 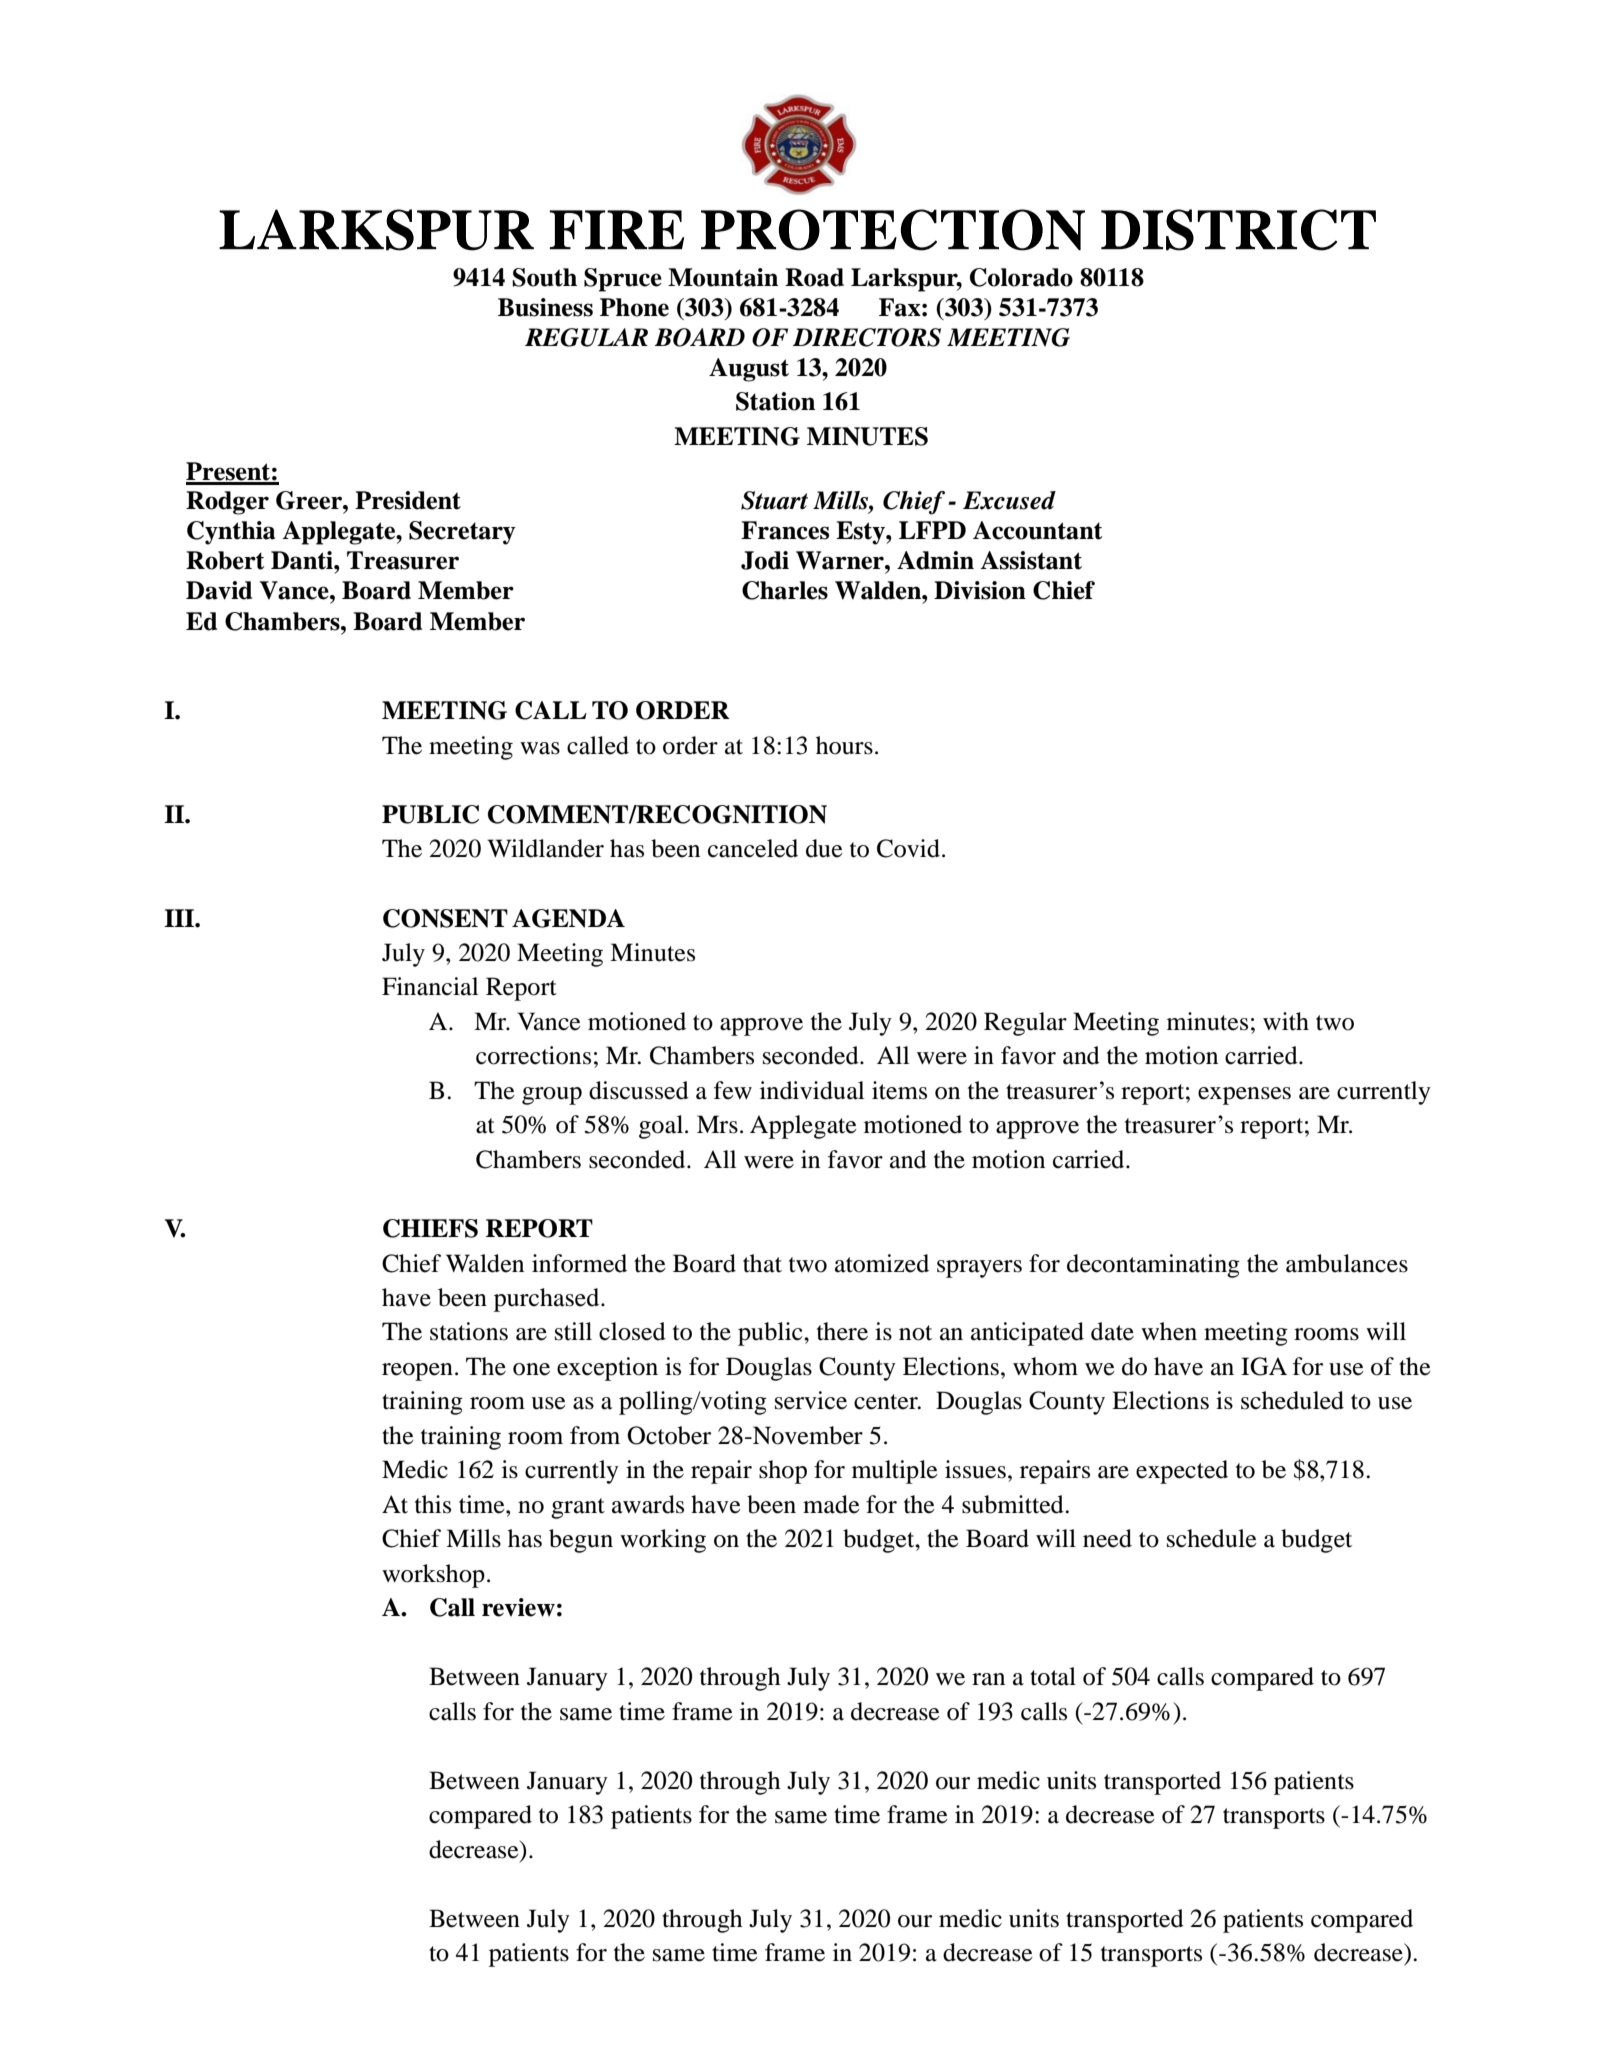 What do you see at coordinates (663, 1541) in the image?
I see `working` at bounding box center [663, 1541].
